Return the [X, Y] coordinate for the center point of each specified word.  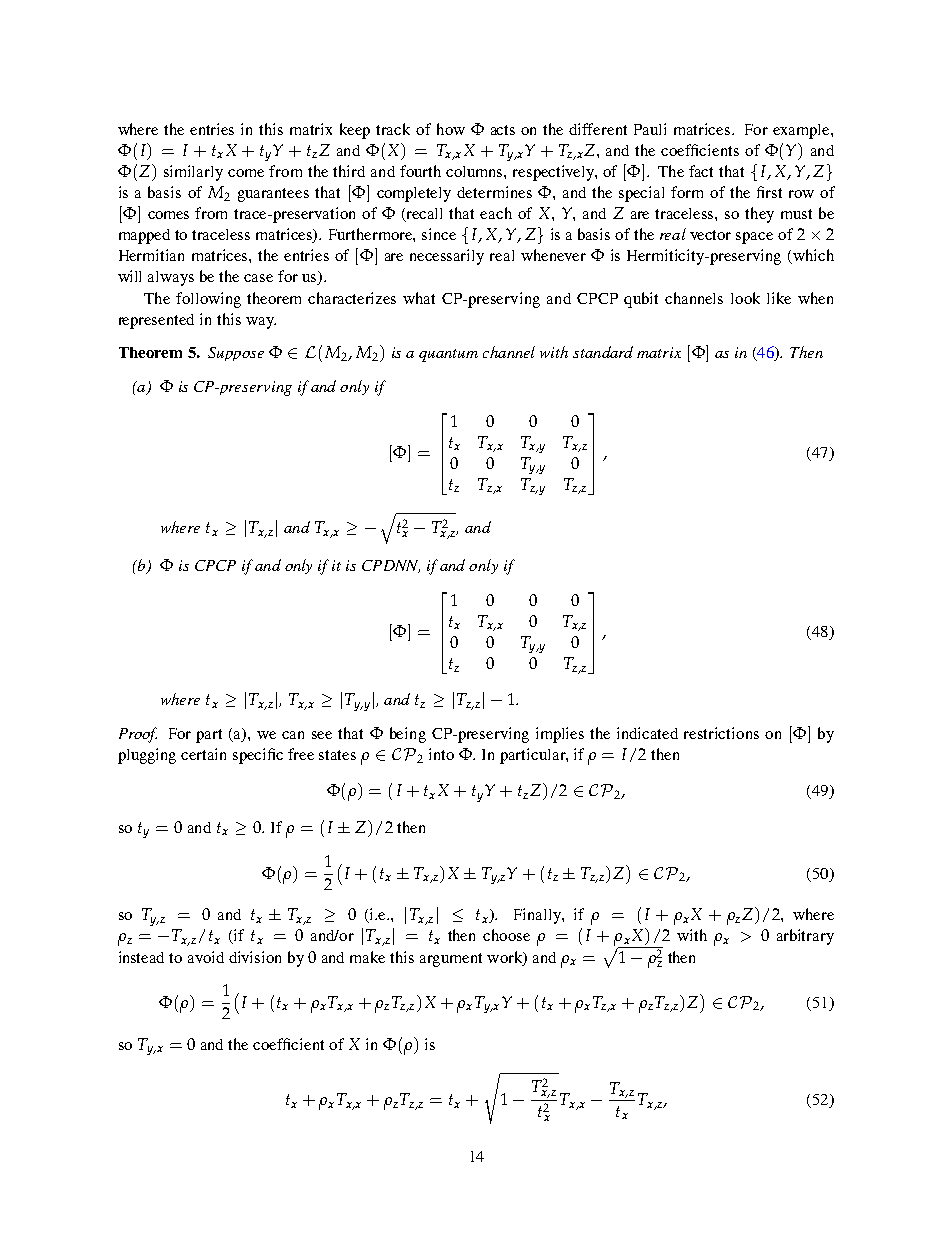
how [451, 129]
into [441, 754]
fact [701, 171]
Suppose [236, 354]
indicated [647, 733]
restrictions [721, 733]
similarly [193, 173]
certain [203, 754]
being [408, 735]
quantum [448, 355]
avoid [206, 957]
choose [506, 935]
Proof [138, 735]
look [745, 298]
